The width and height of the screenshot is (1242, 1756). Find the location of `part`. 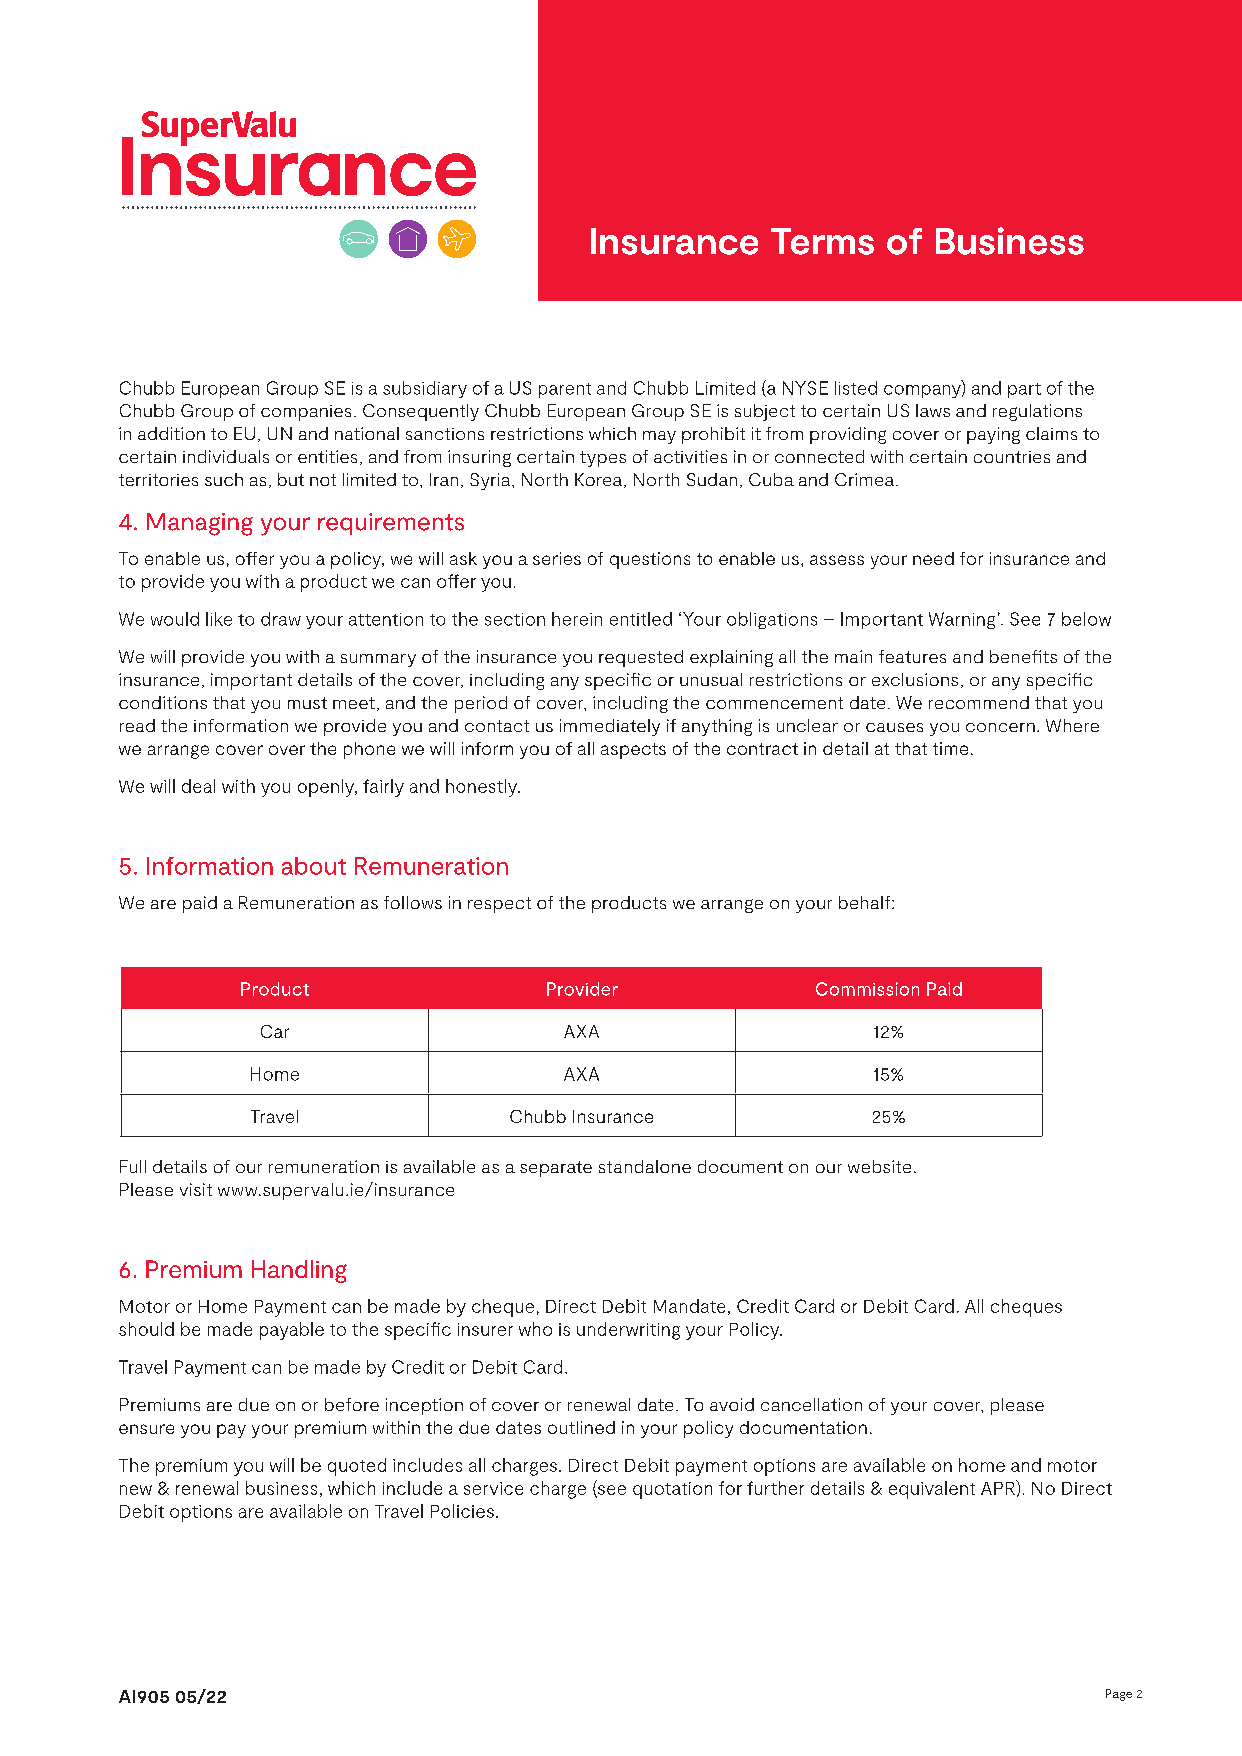

part is located at coordinates (1024, 390).
